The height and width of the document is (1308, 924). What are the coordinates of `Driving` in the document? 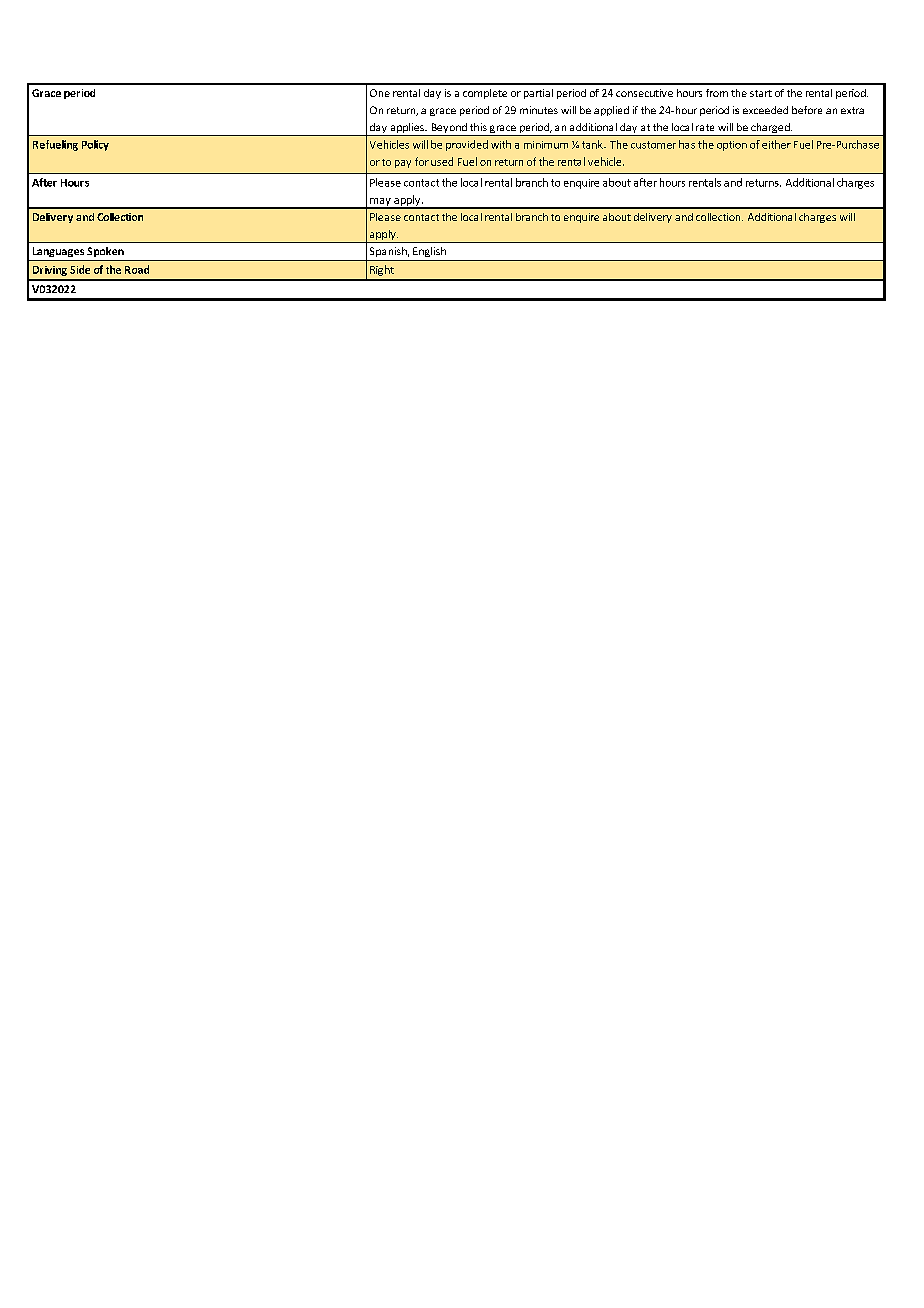 It's located at (50, 271).
